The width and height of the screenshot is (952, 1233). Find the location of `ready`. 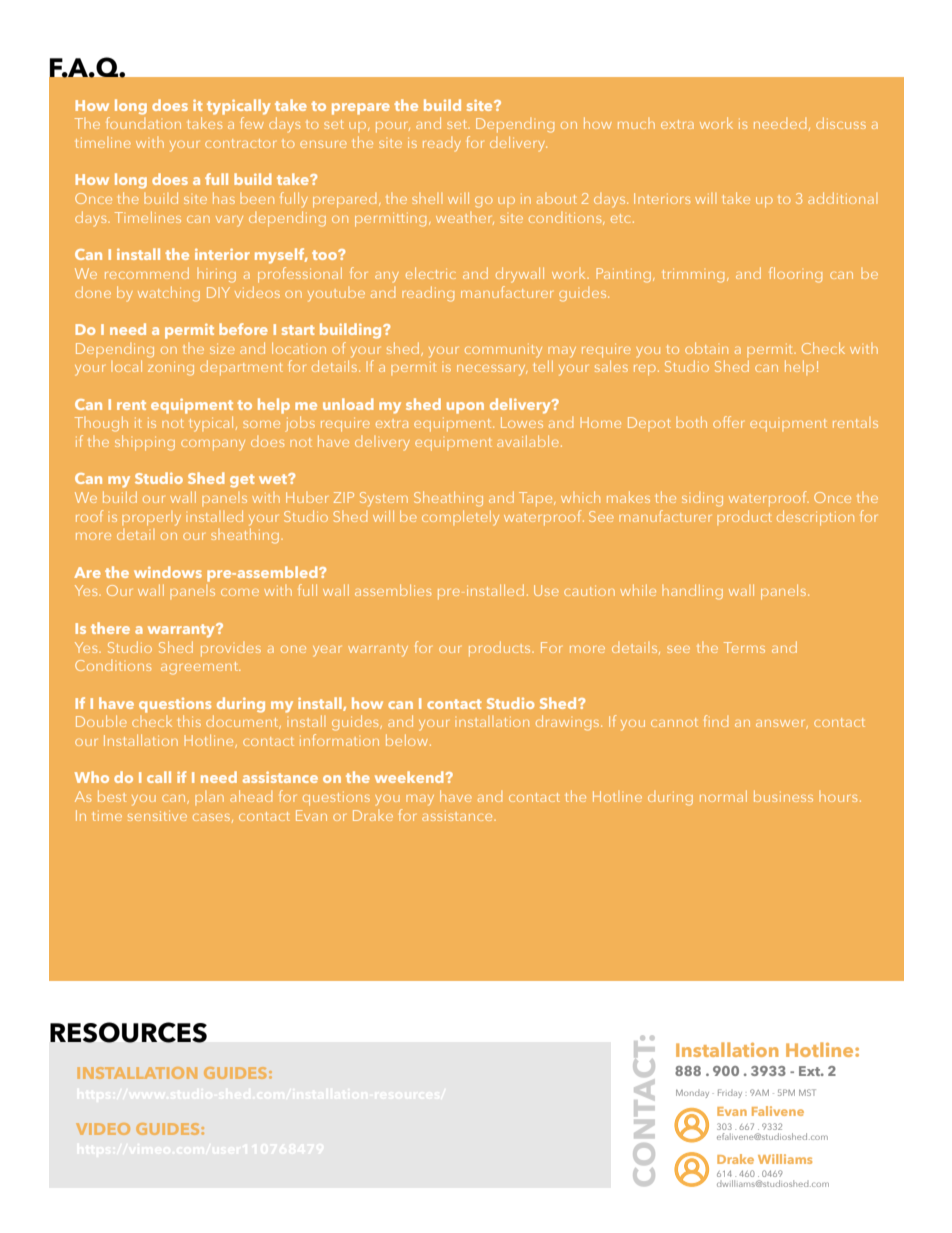

ready is located at coordinates (442, 144).
